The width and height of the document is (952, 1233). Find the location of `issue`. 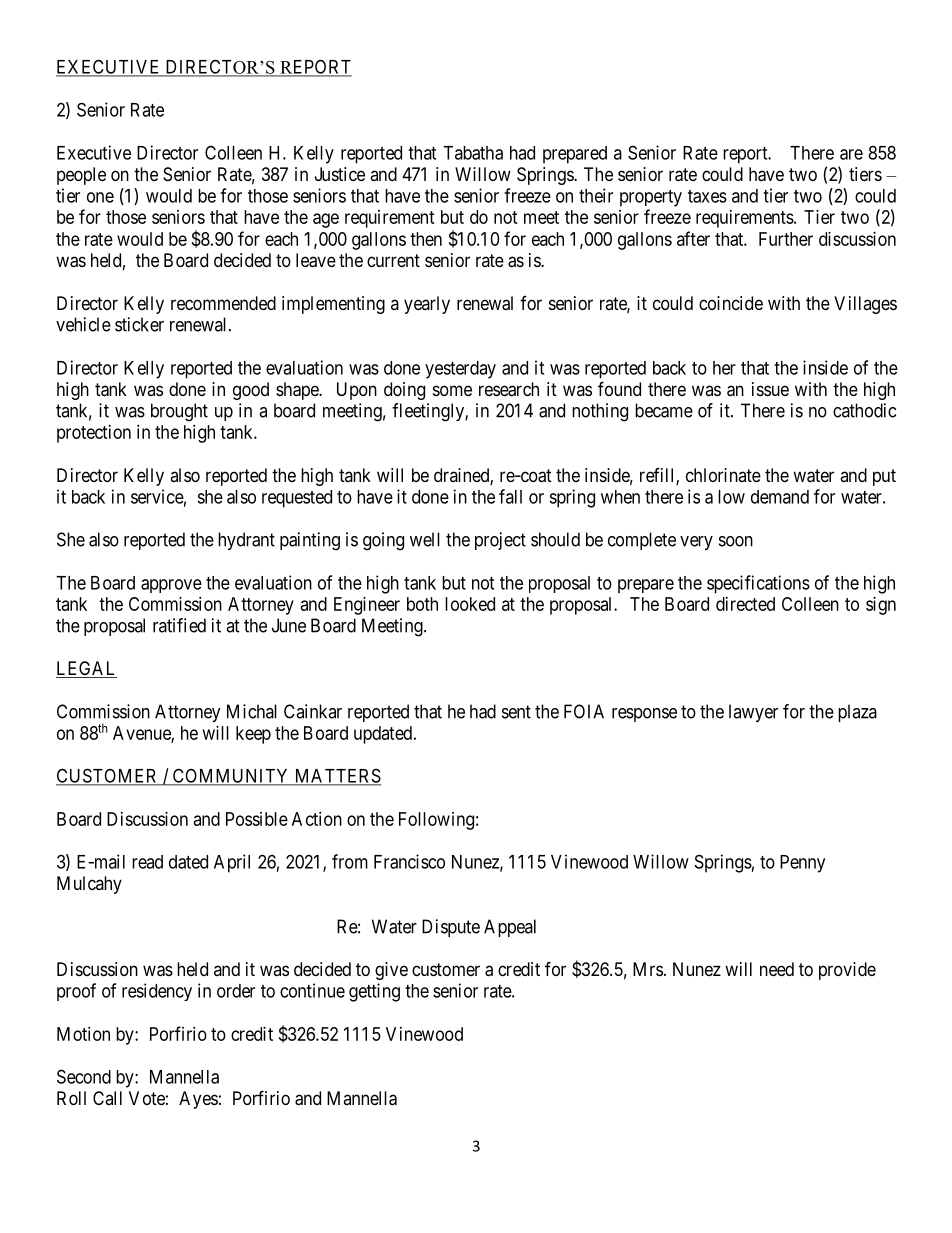

issue is located at coordinates (770, 389).
